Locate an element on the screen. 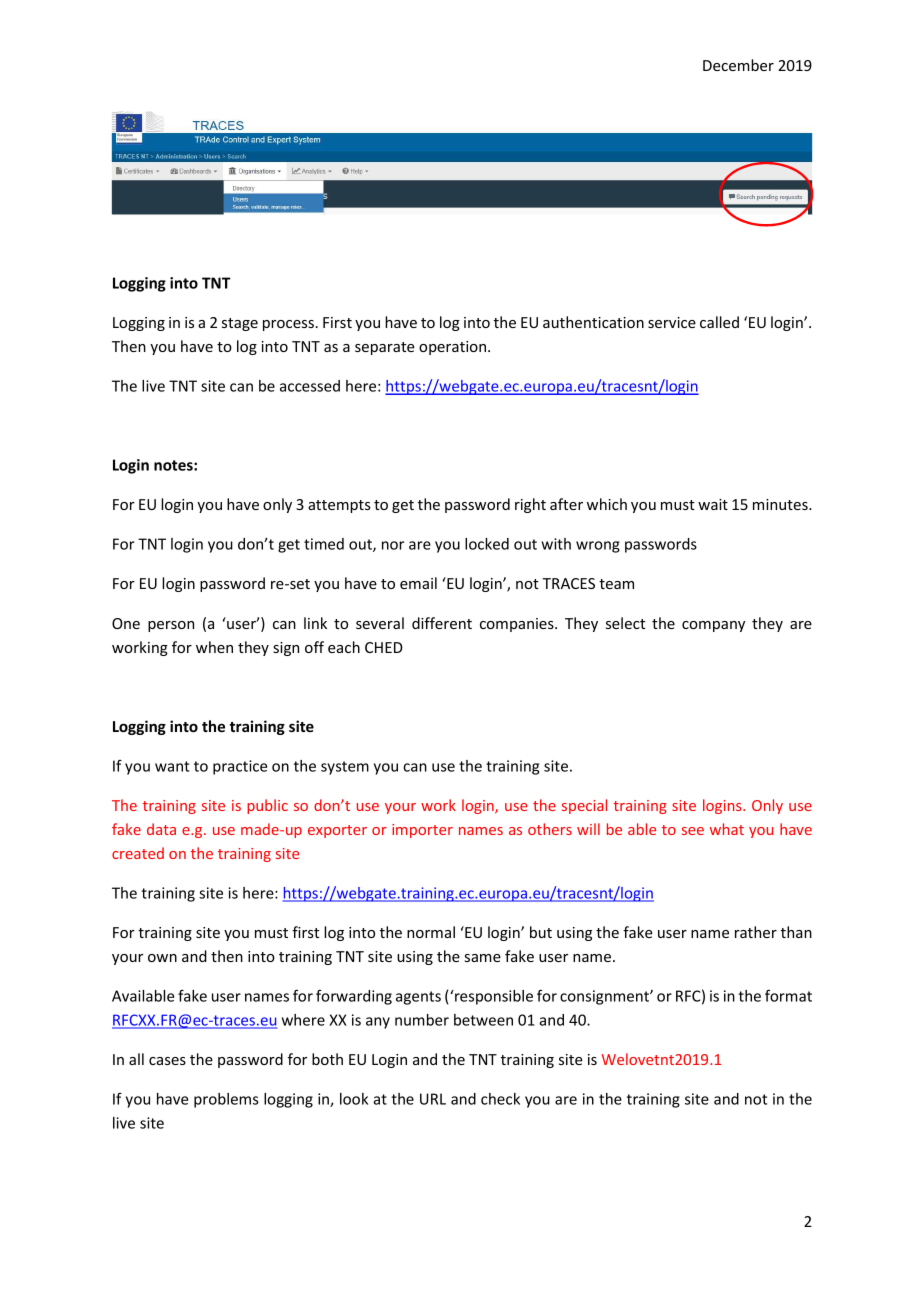 Image resolution: width=924 pixels, height=1308 pixels. called is located at coordinates (719, 322).
